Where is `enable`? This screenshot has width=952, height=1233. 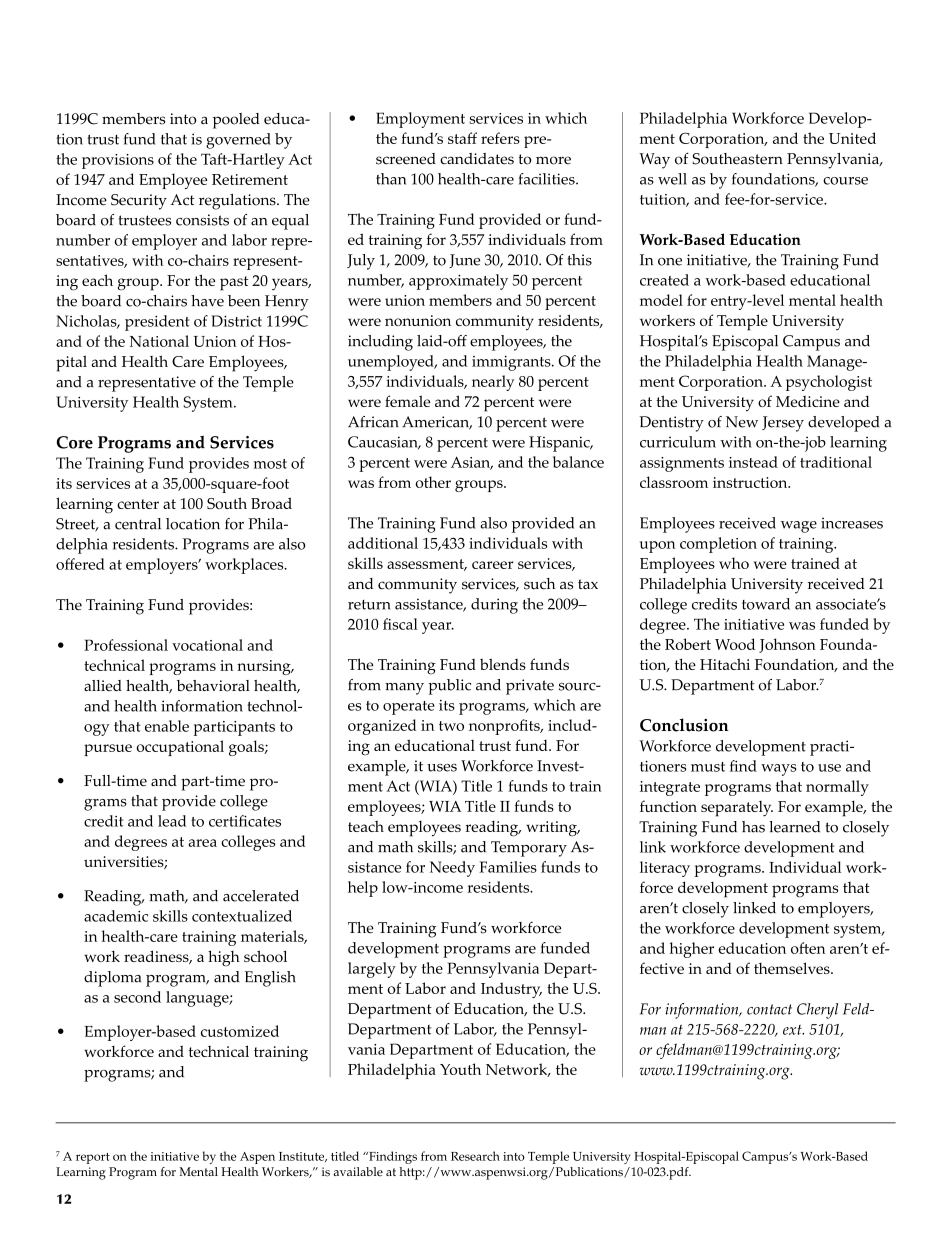
enable is located at coordinates (167, 726).
